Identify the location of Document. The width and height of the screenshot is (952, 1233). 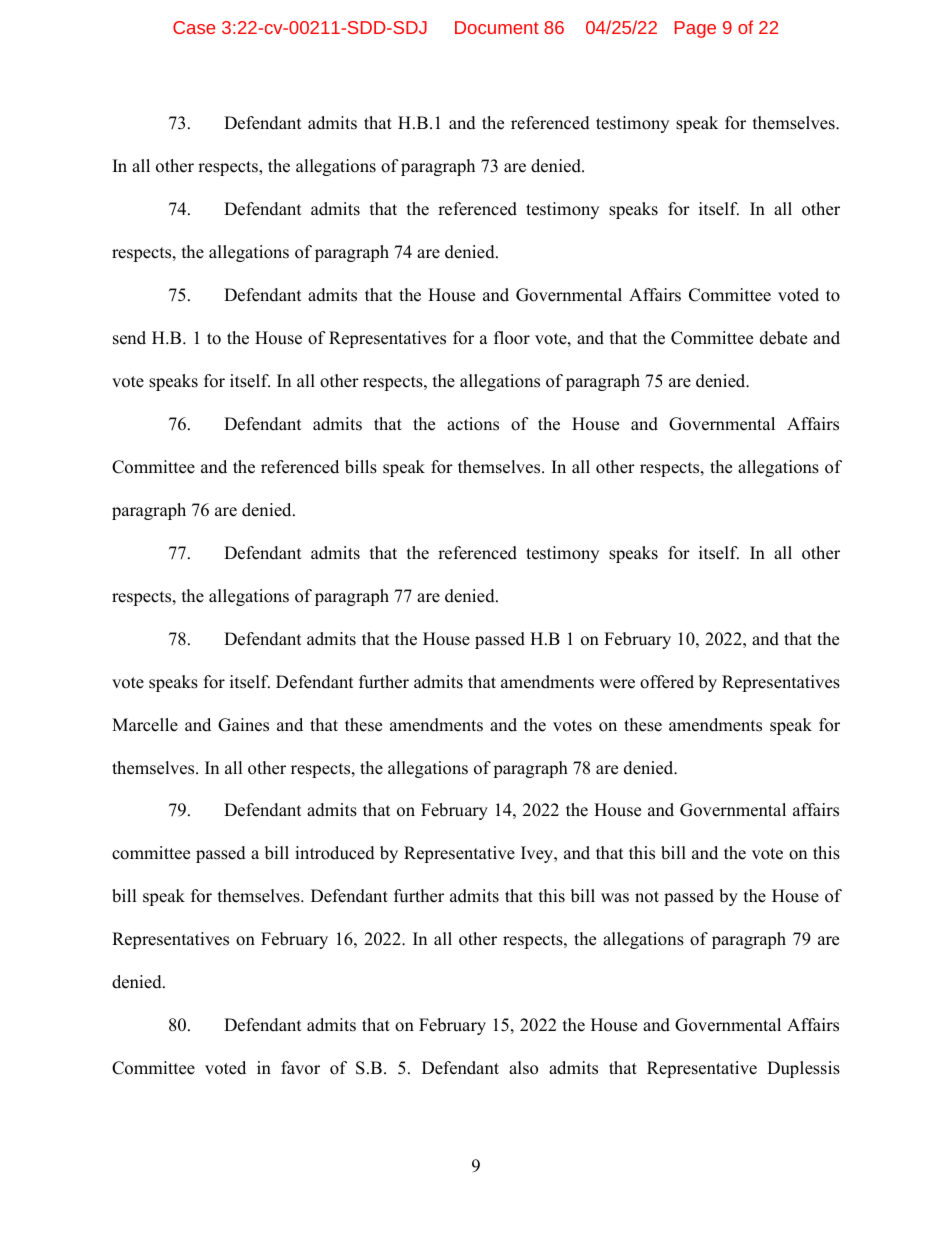
(497, 27).
